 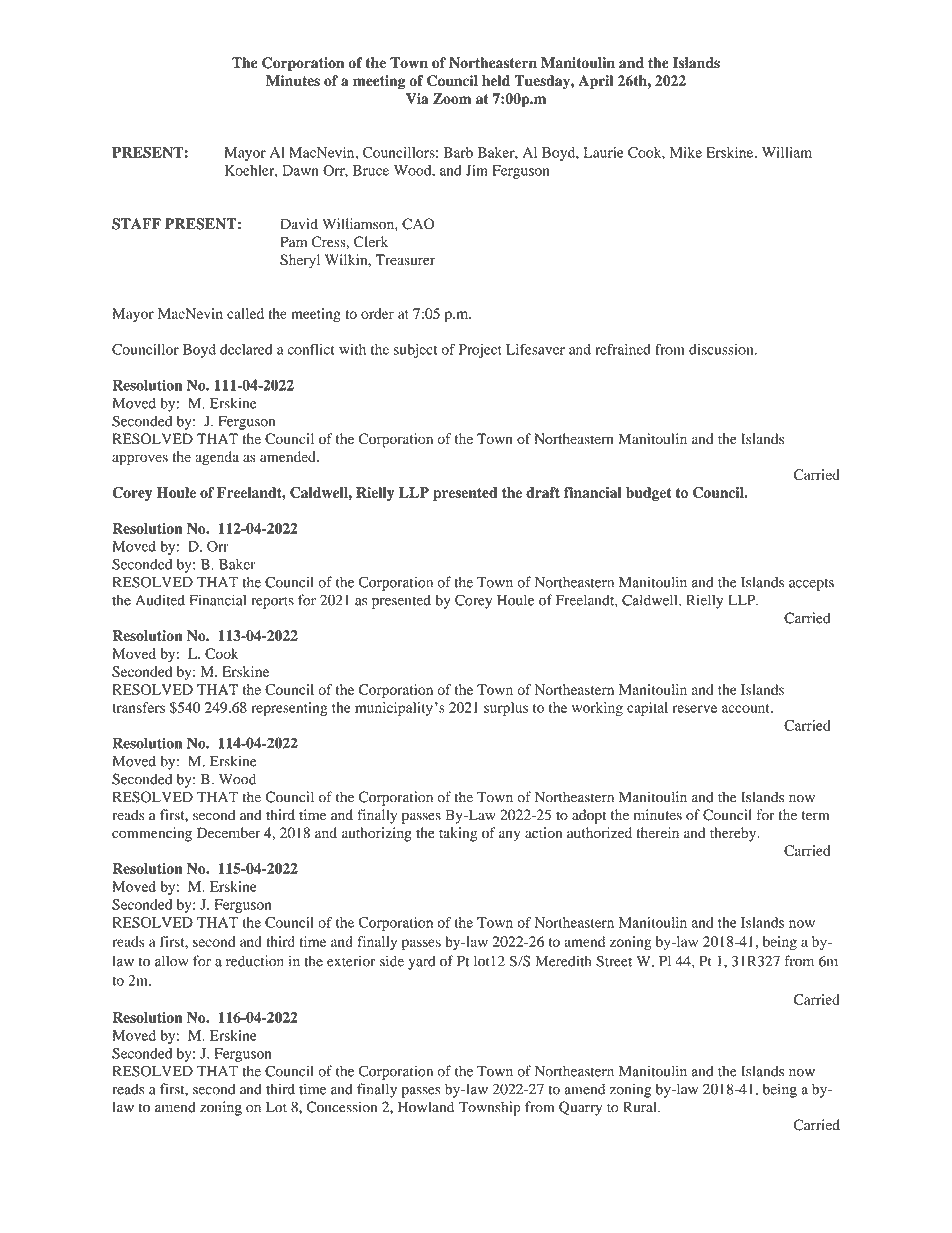 I want to click on Howland, so click(x=426, y=1107).
